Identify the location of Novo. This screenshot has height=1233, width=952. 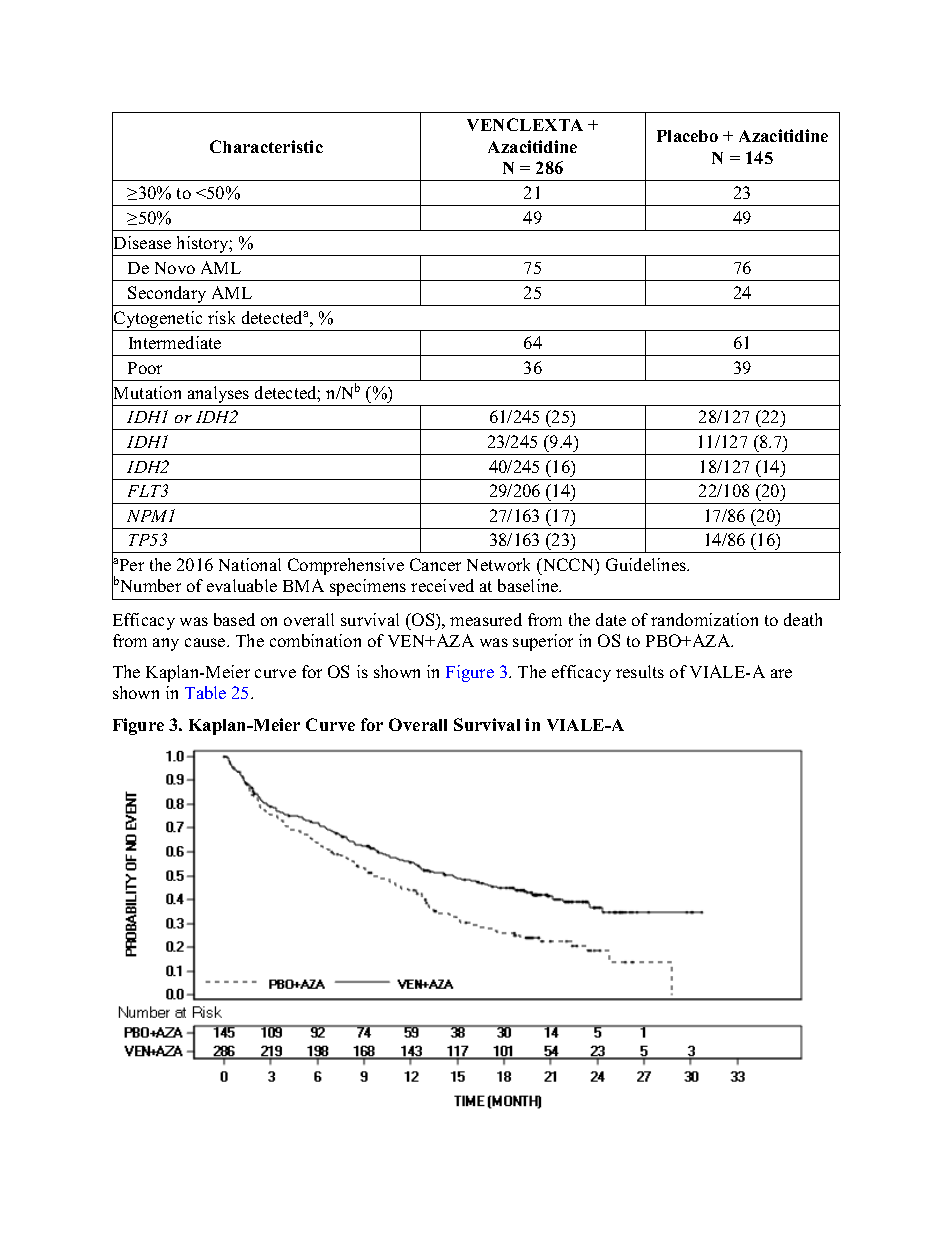
(175, 268).
